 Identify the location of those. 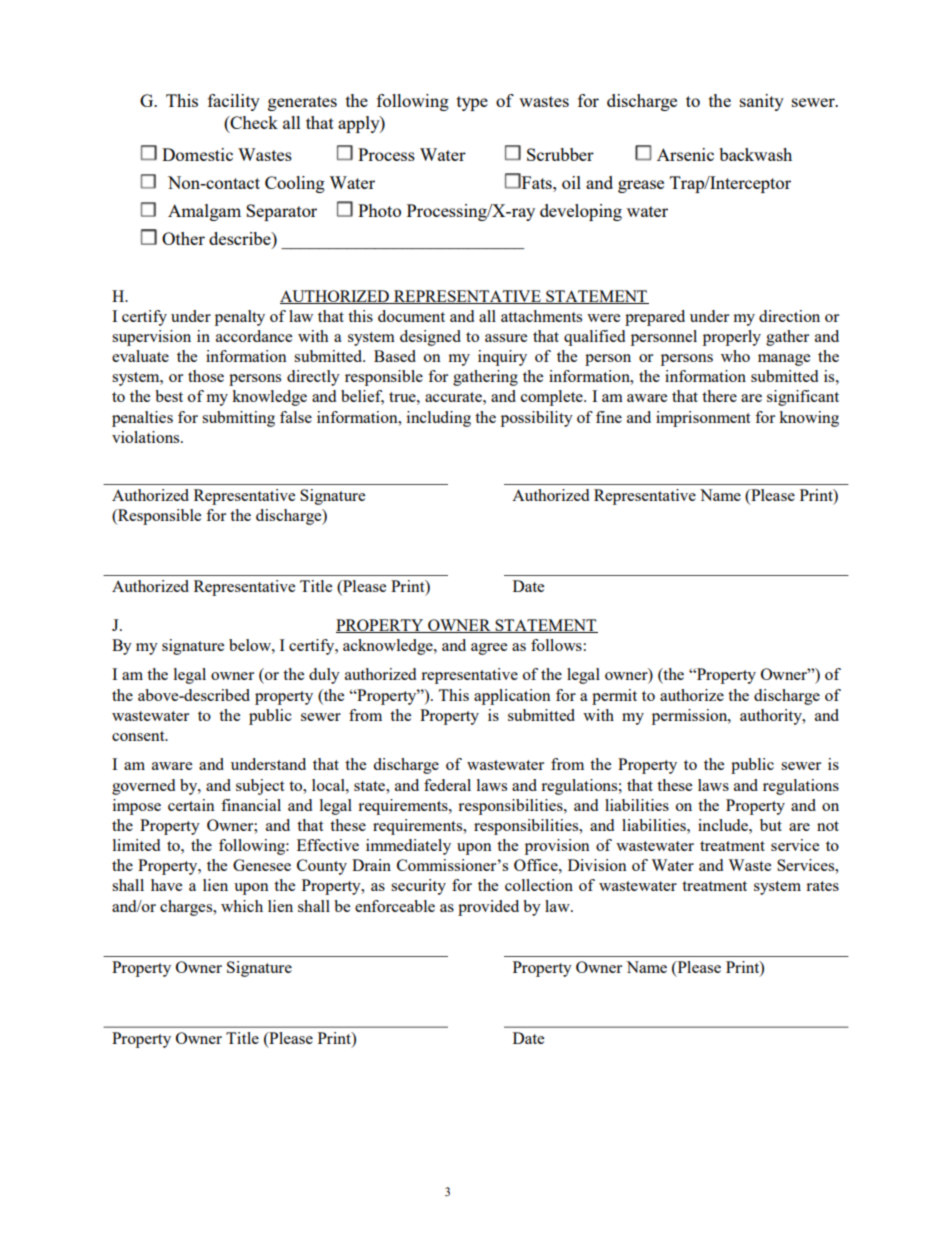
(206, 376).
